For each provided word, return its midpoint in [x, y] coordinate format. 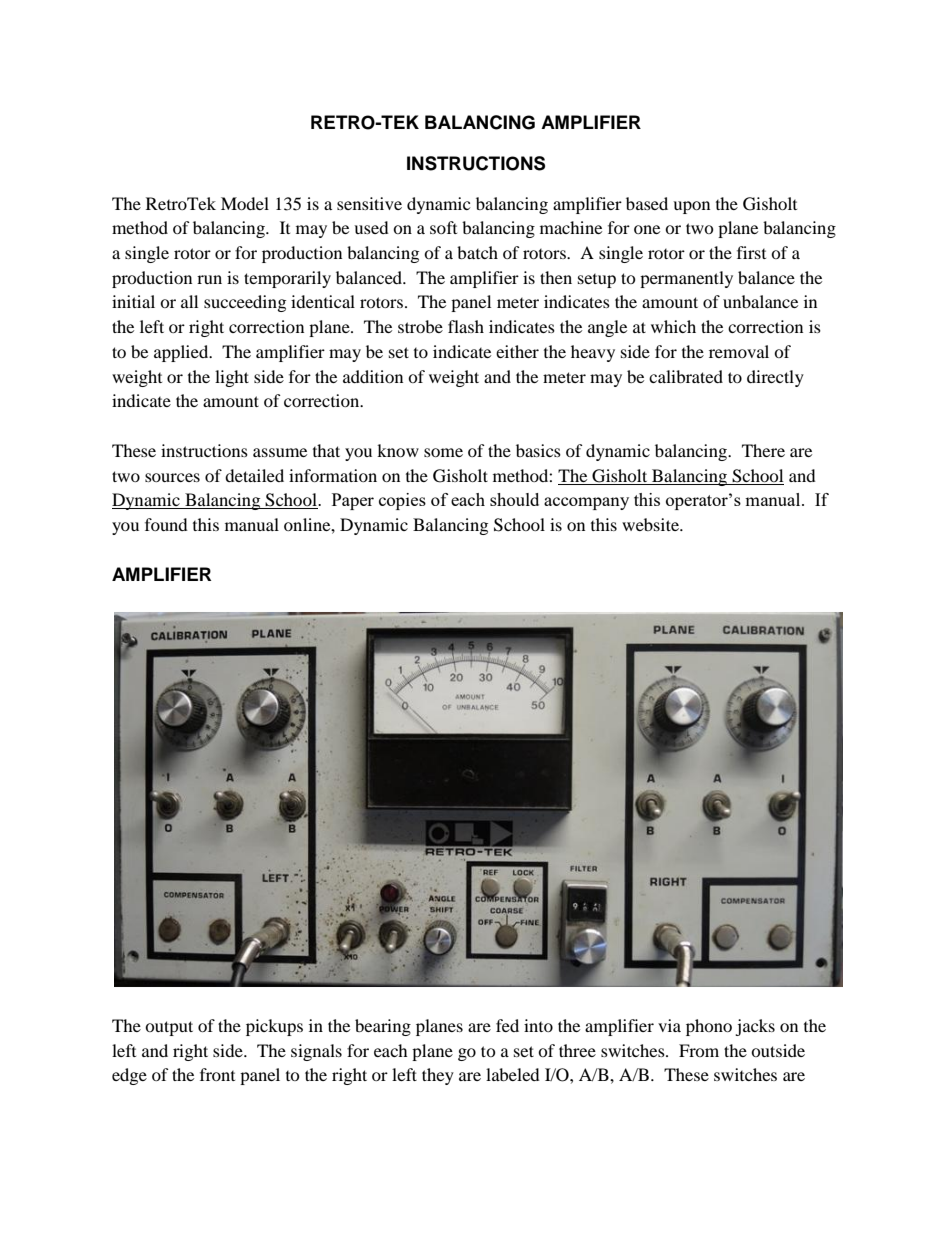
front [217, 1074]
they [438, 1076]
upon [691, 207]
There [763, 450]
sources [172, 477]
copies [402, 501]
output [169, 1028]
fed [507, 1025]
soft [443, 227]
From [699, 1050]
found [166, 524]
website [651, 524]
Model [245, 203]
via [669, 1025]
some [443, 452]
